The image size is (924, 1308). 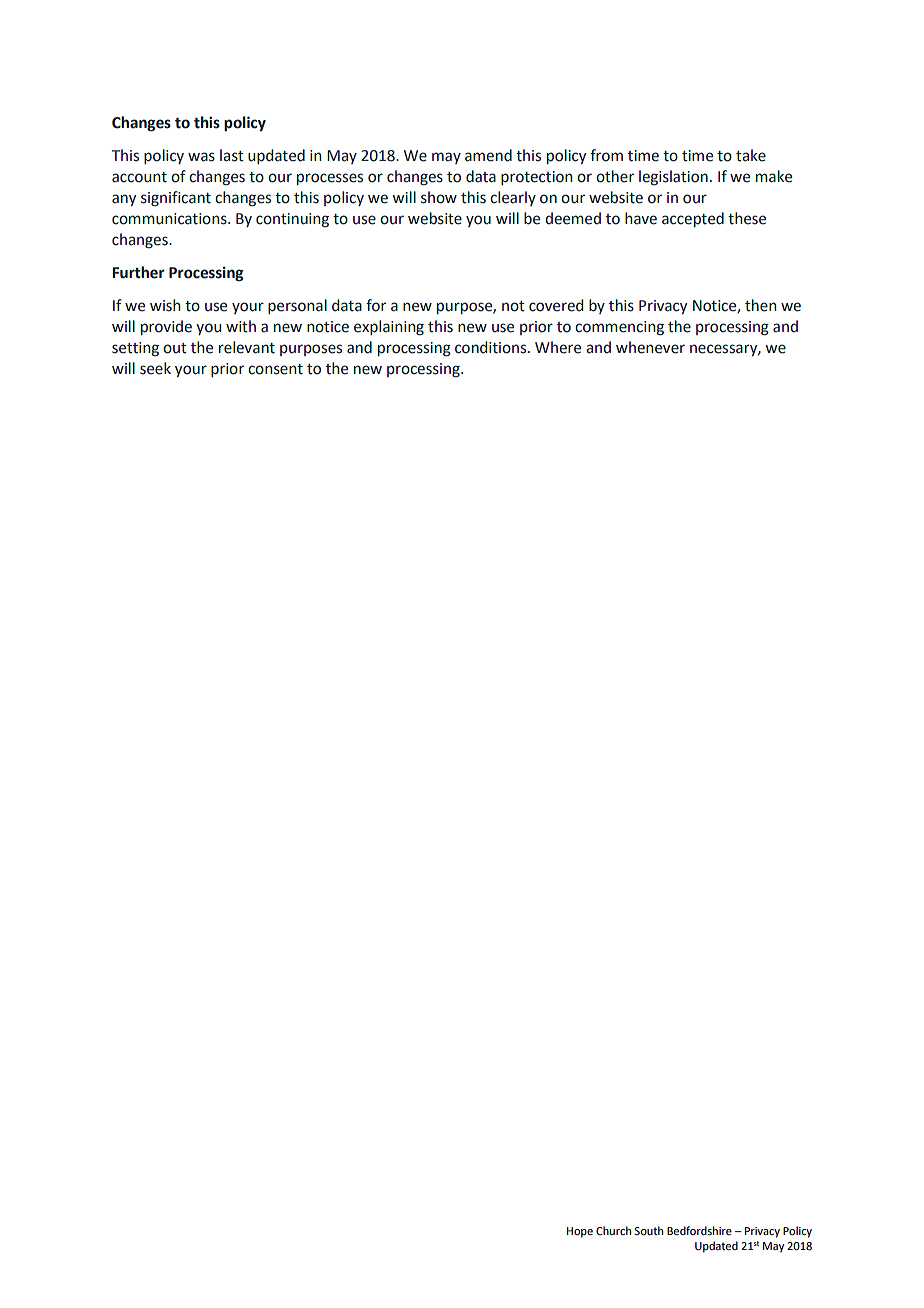 I want to click on Church, so click(x=613, y=1230).
